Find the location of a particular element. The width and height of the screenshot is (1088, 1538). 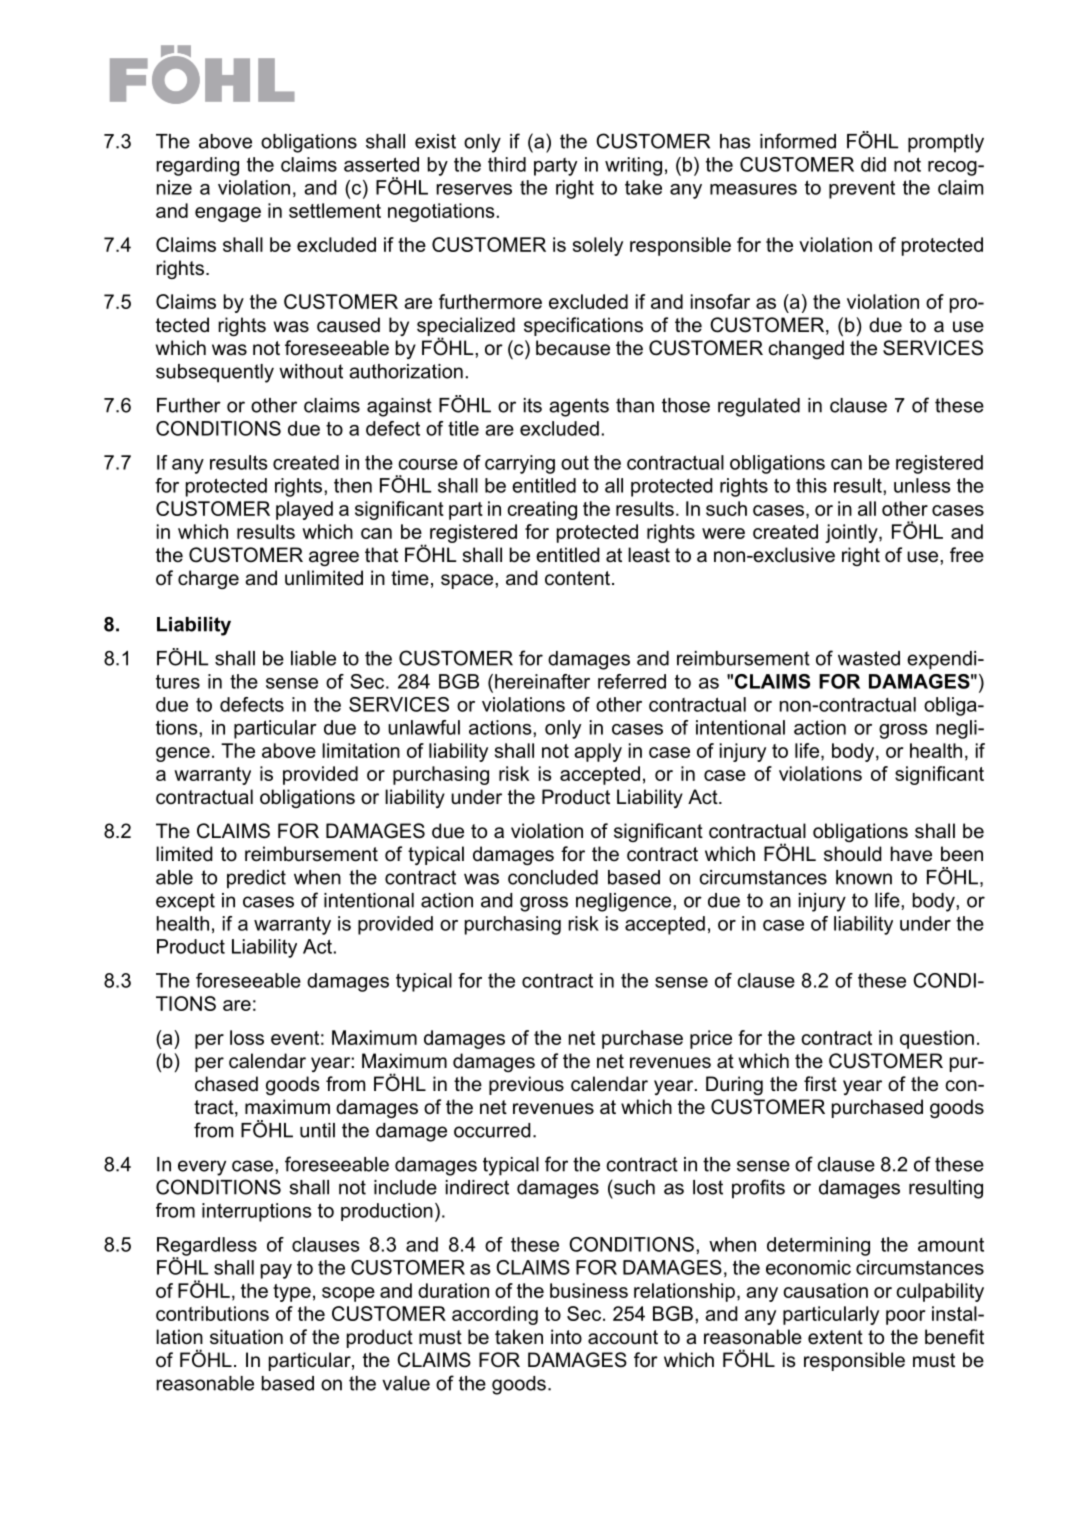

did is located at coordinates (873, 164).
